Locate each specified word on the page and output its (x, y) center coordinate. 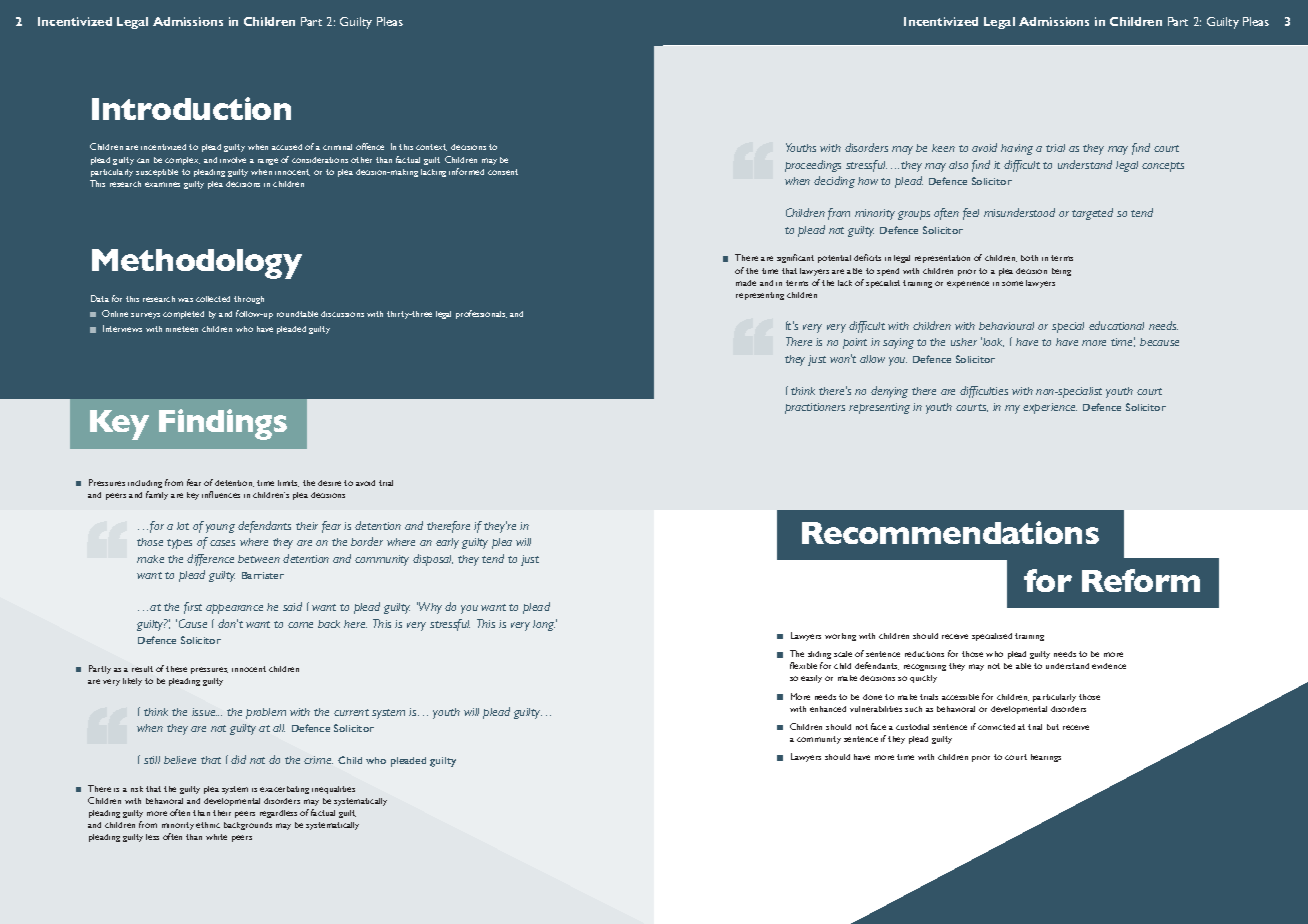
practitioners (815, 408)
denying (889, 392)
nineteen (182, 329)
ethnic (208, 825)
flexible (803, 665)
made (746, 283)
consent (503, 172)
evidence (1109, 666)
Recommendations (950, 532)
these (176, 669)
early (447, 543)
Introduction (191, 108)
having (1017, 149)
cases (222, 543)
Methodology (197, 264)
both (1029, 258)
